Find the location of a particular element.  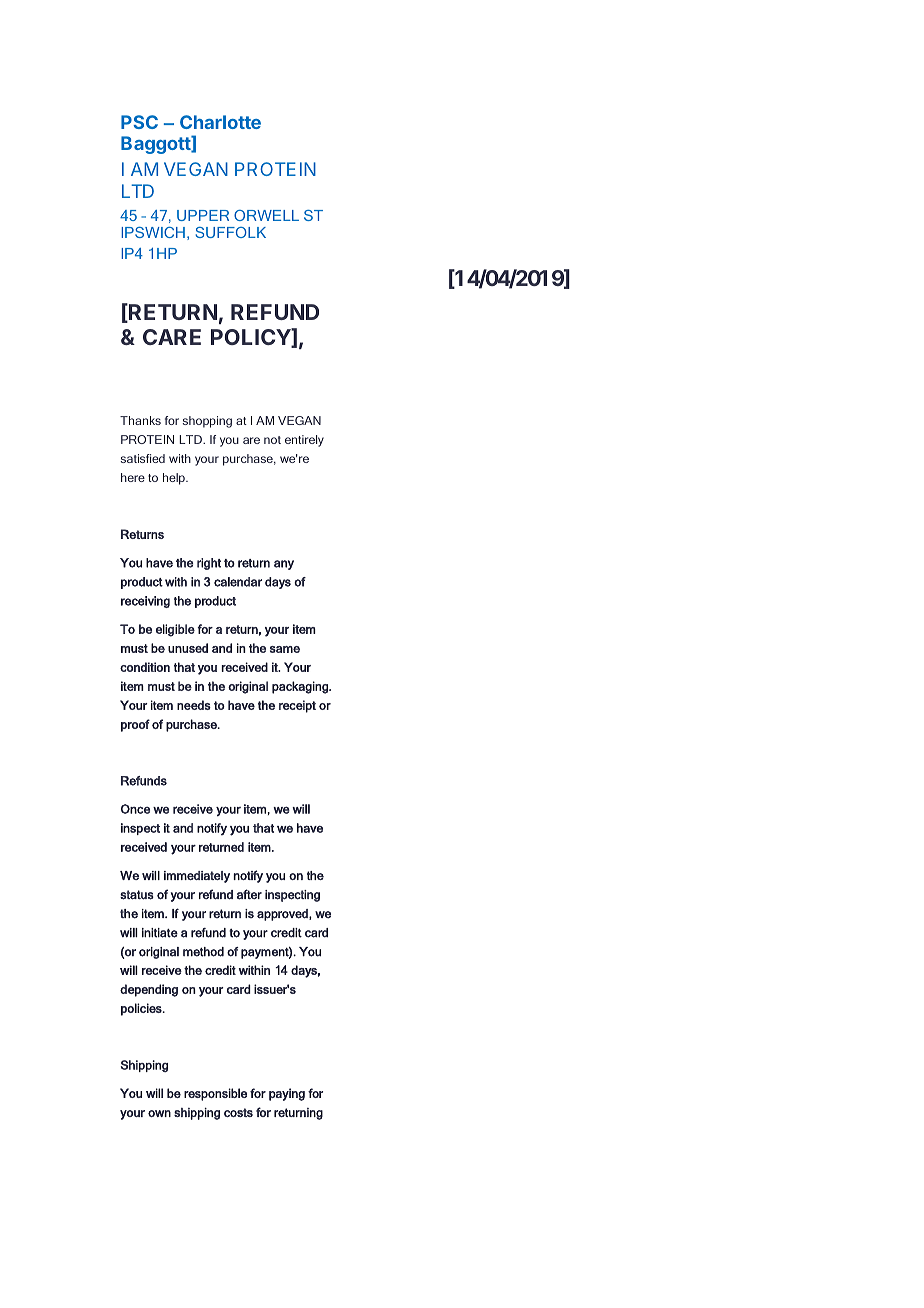

Once is located at coordinates (135, 809).
